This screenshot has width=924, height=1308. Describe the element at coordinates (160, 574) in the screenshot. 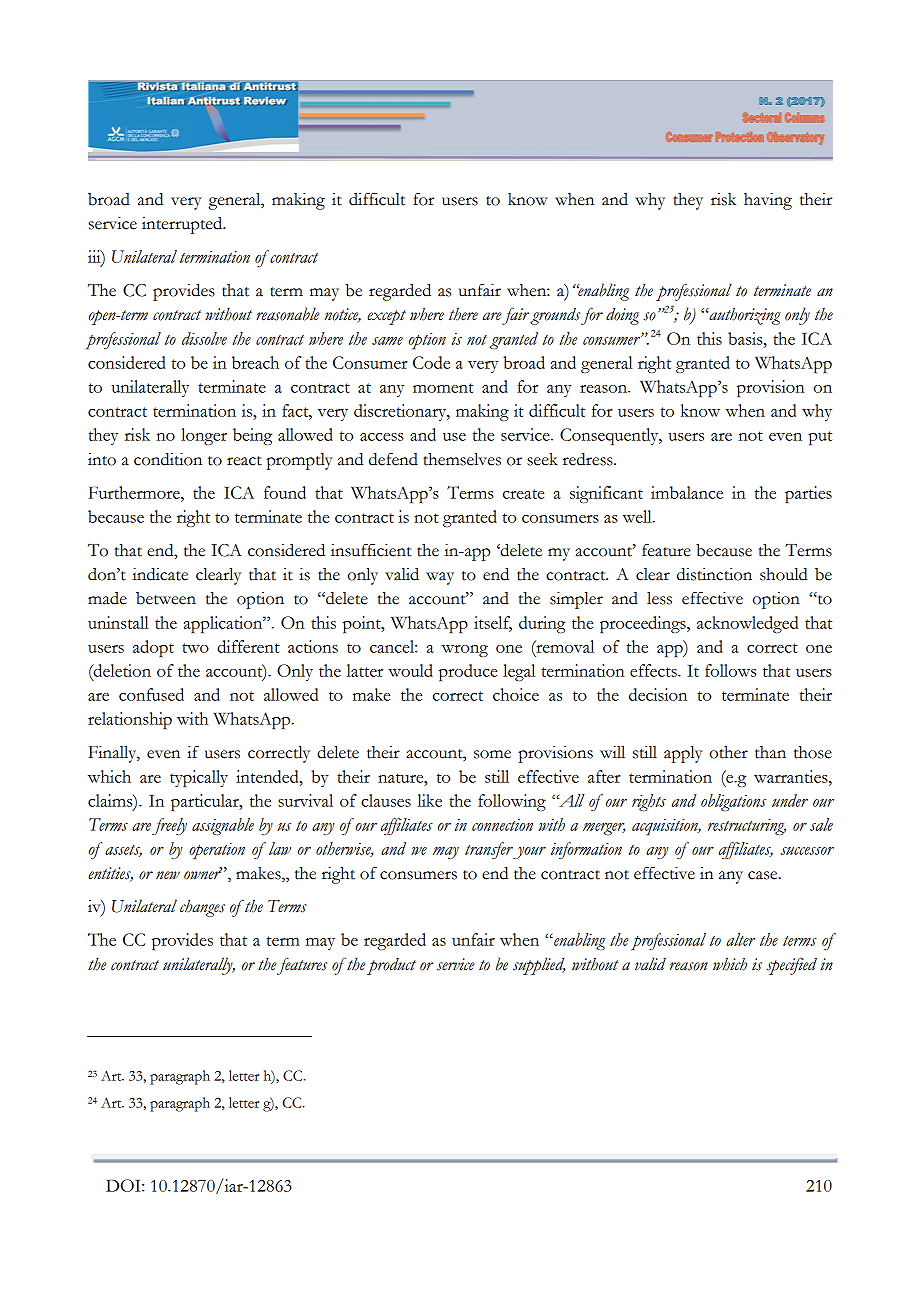

I see `indicate` at that location.
